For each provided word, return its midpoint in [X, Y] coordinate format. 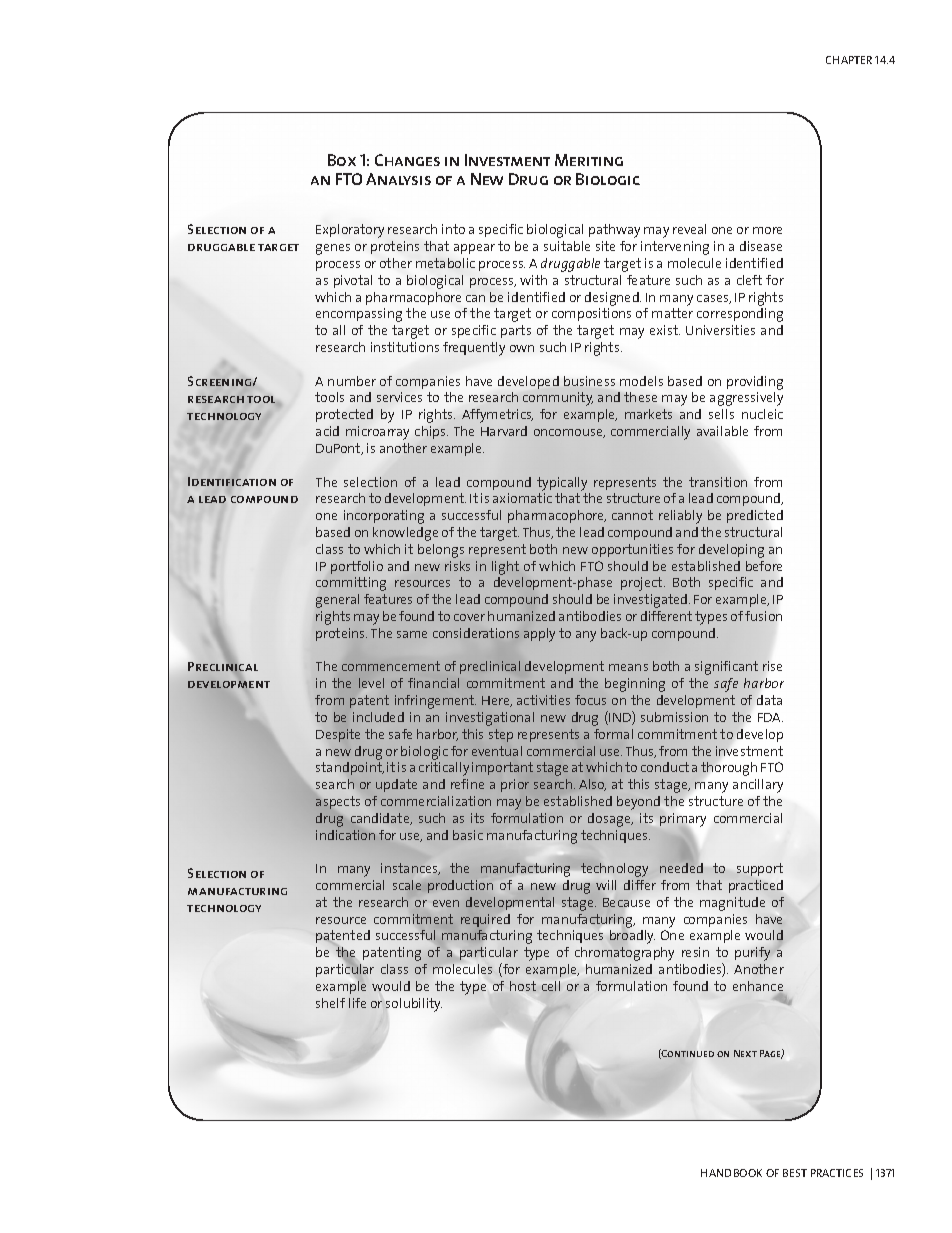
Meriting [589, 160]
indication [345, 835]
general [337, 601]
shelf [330, 1003]
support [760, 869]
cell [551, 986]
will [606, 885]
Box [342, 160]
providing [755, 383]
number [352, 381]
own [522, 348]
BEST [795, 1173]
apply [539, 635]
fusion [763, 616]
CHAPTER [849, 60]
